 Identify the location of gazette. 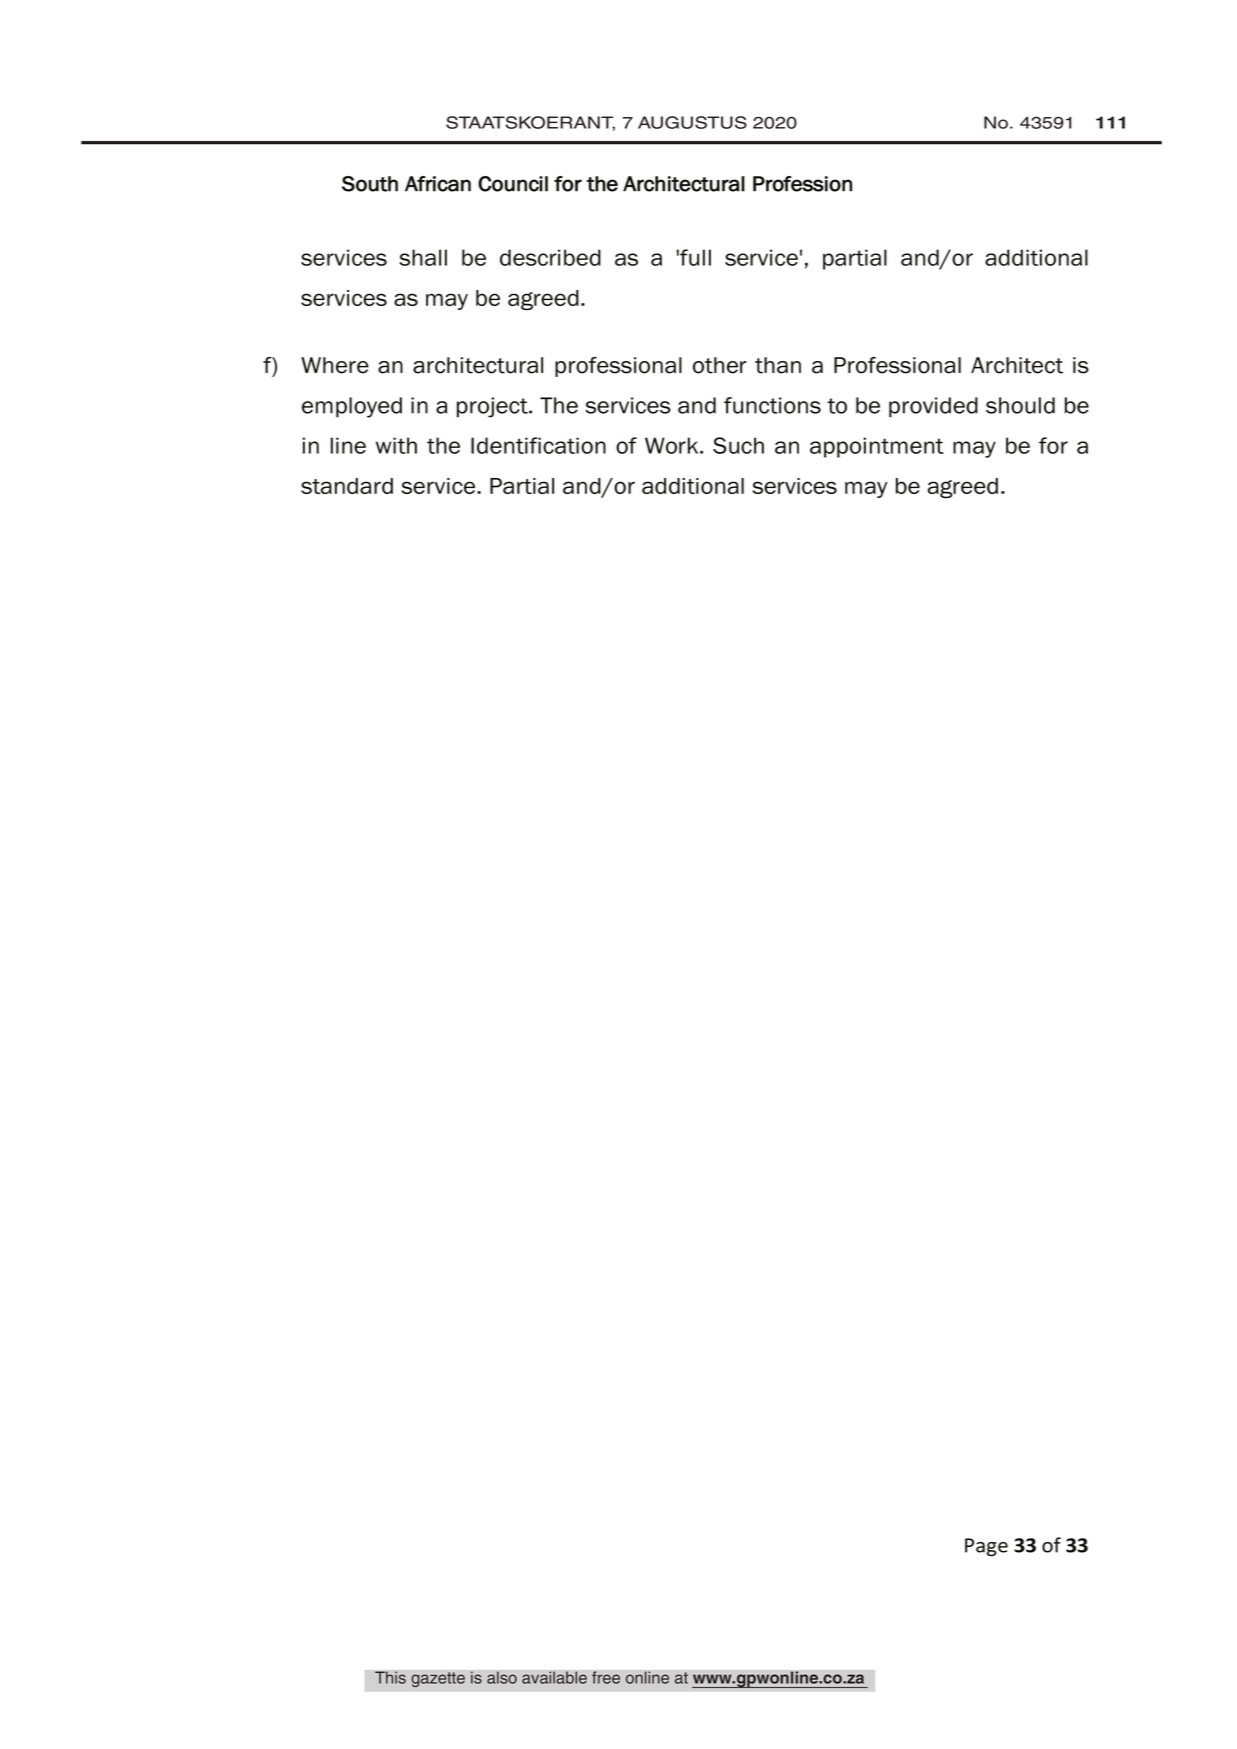
(438, 1680).
